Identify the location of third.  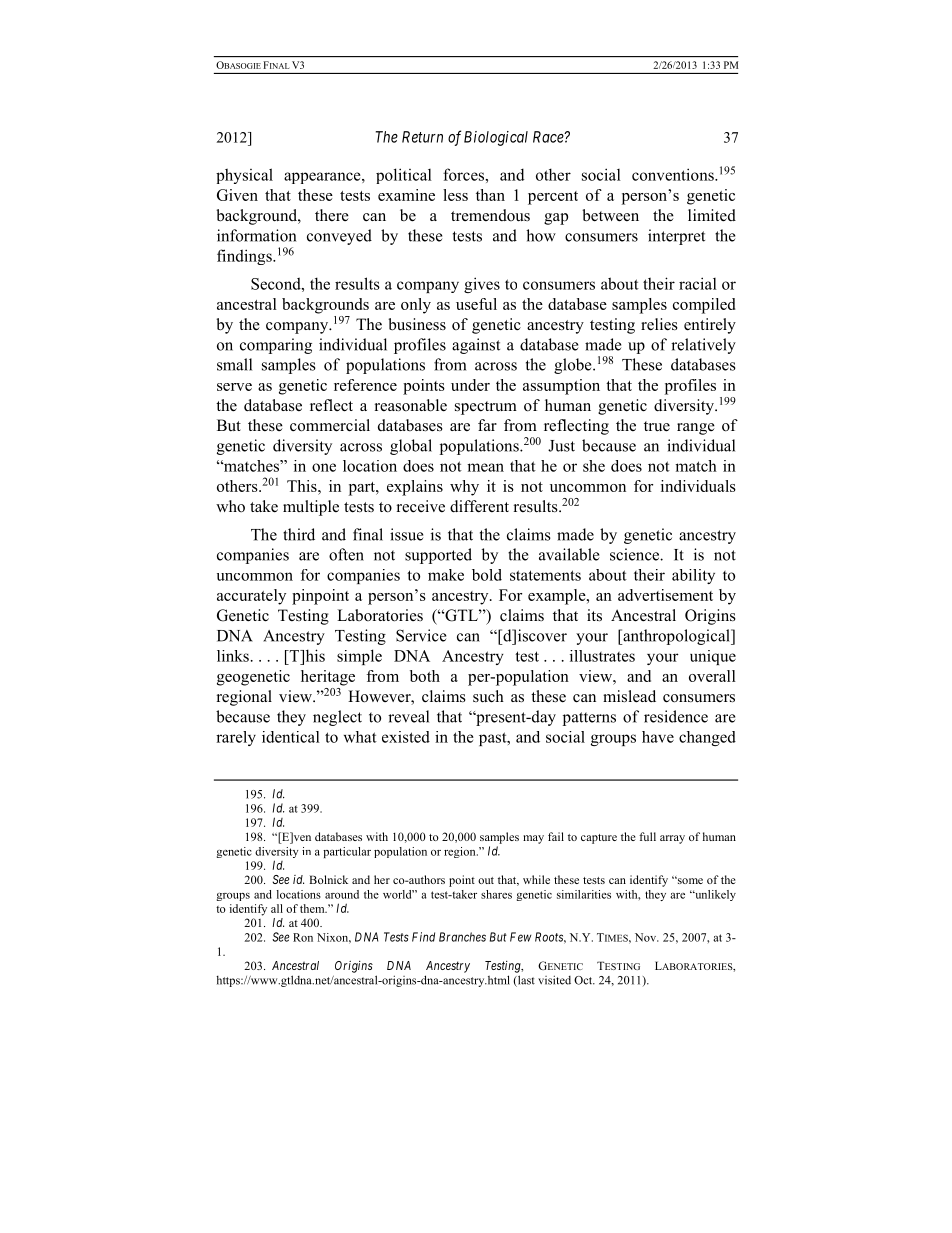
(299, 534).
